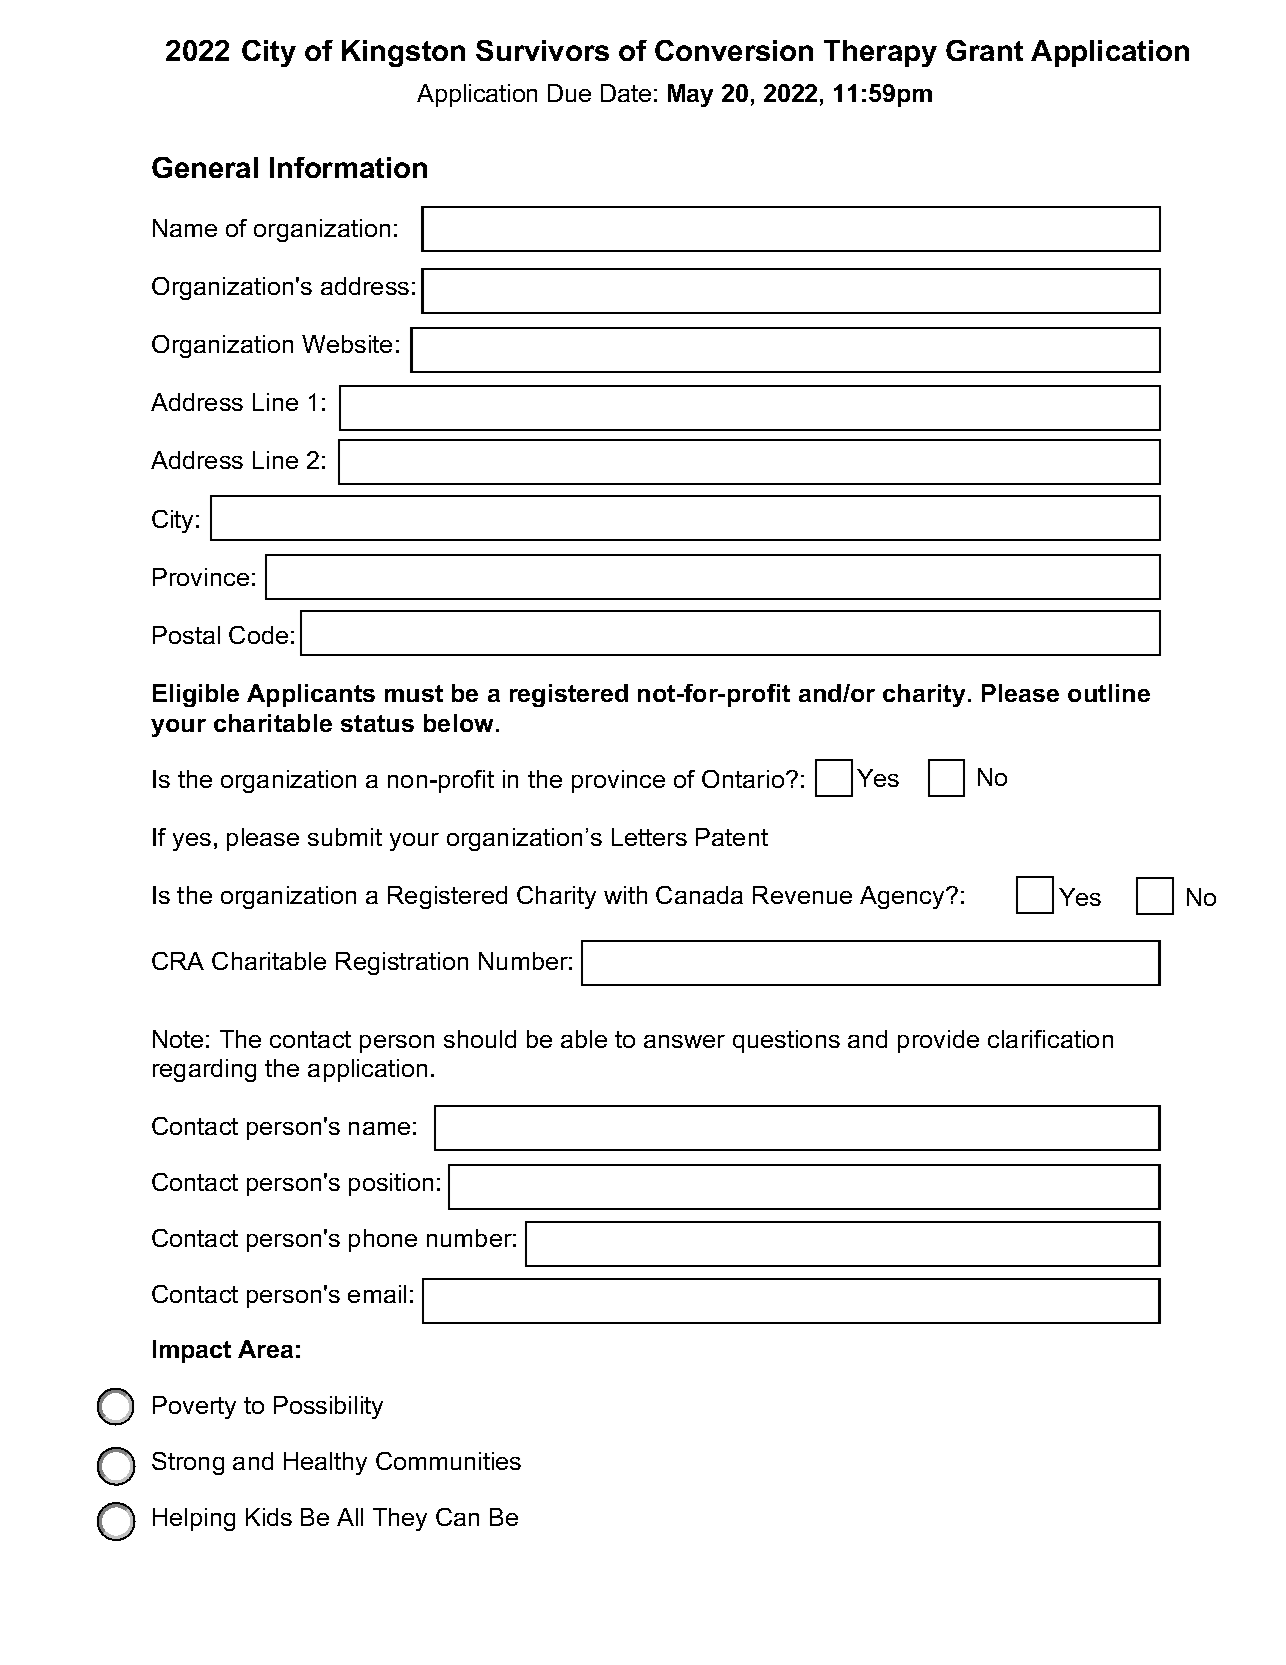 This screenshot has height=1665, width=1286. What do you see at coordinates (684, 1041) in the screenshot?
I see `answer` at bounding box center [684, 1041].
